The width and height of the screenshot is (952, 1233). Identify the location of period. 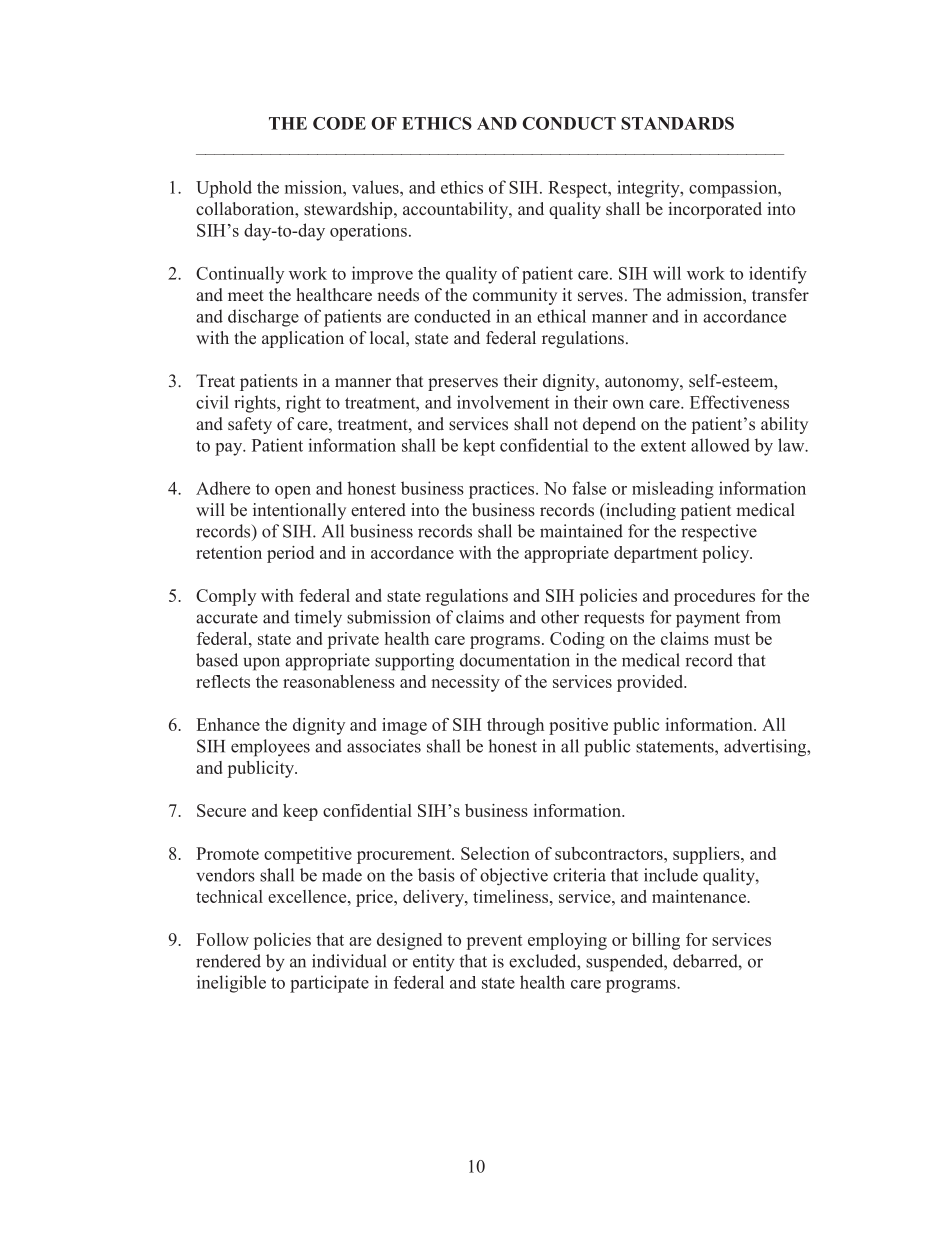
(290, 554).
